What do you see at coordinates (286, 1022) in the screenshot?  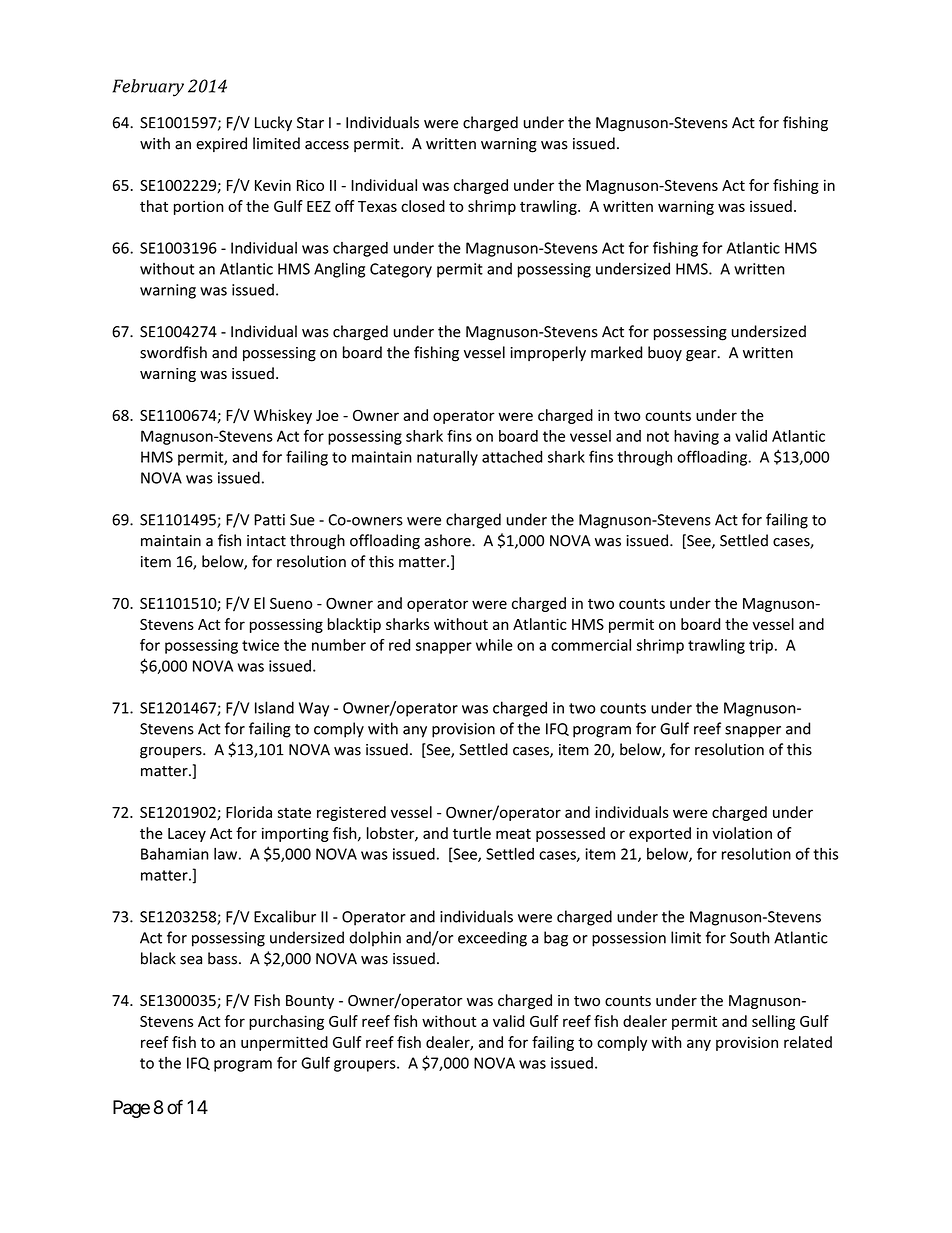 I see `purchasing` at bounding box center [286, 1022].
